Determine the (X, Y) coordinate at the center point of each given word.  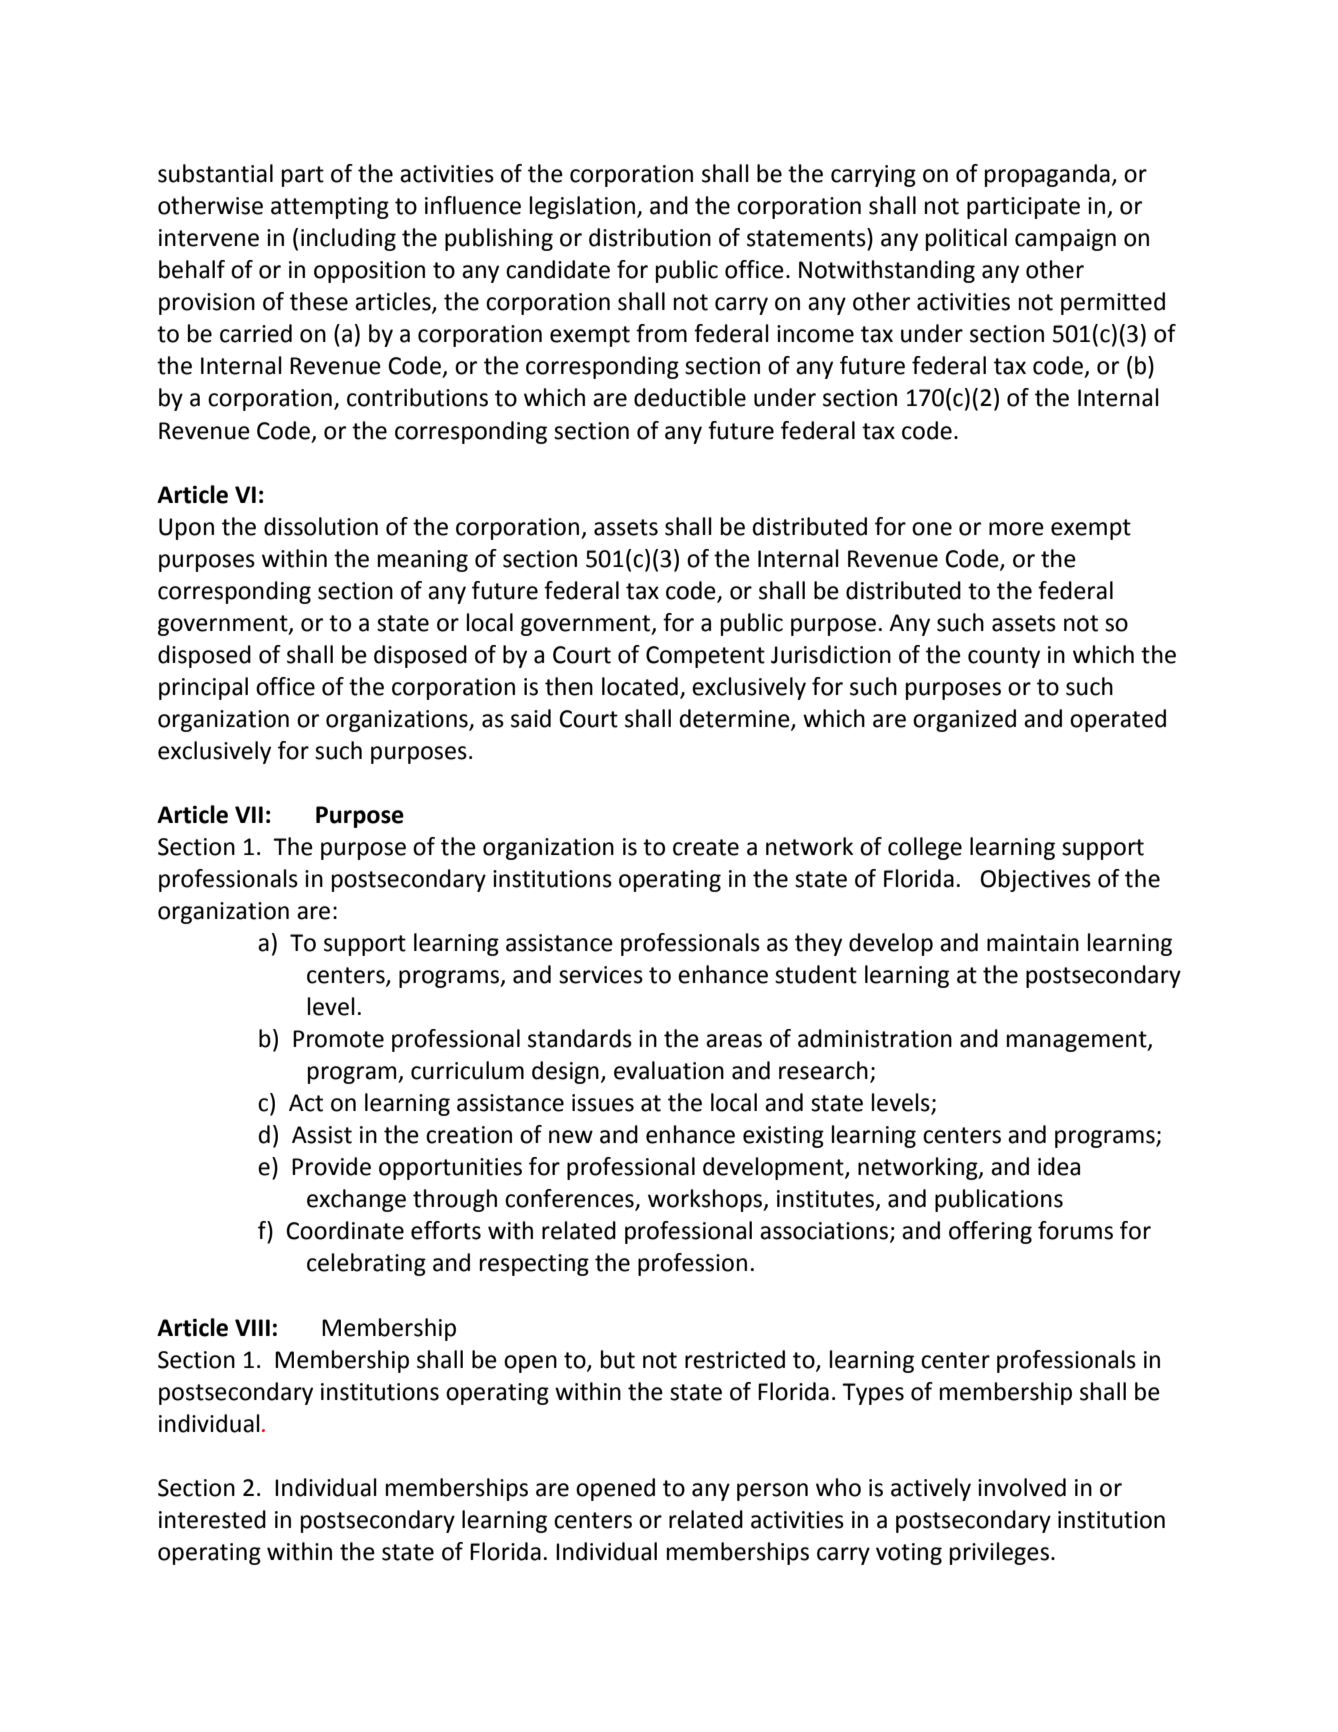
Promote (338, 1039)
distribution (650, 237)
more (1016, 529)
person (772, 1492)
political (966, 239)
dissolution (321, 526)
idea (1059, 1166)
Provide (331, 1166)
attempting (330, 208)
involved (1022, 1487)
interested (212, 1519)
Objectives (1036, 880)
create (706, 847)
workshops (706, 1200)
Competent (705, 657)
